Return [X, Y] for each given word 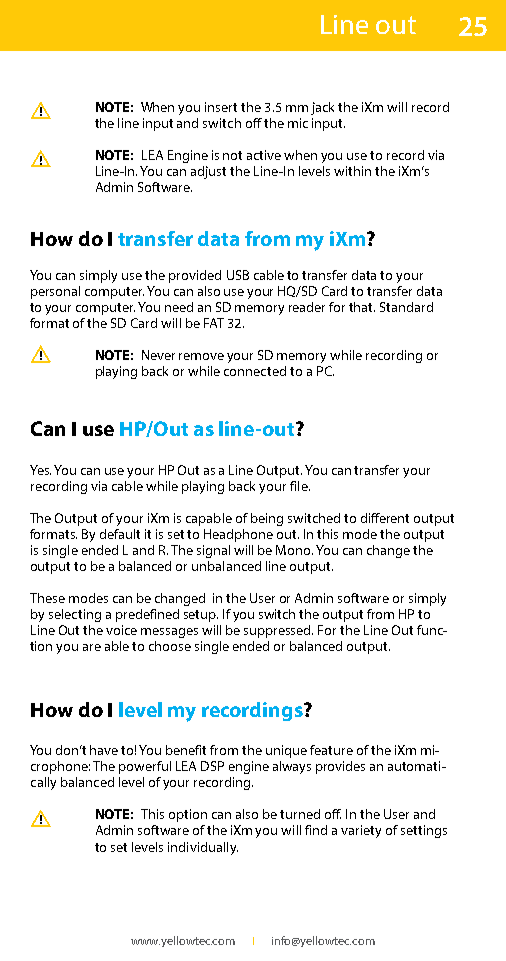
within [352, 171]
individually [203, 848]
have [104, 750]
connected [255, 371]
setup [201, 616]
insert [221, 107]
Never [158, 355]
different [385, 518]
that [362, 307]
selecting [75, 615]
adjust [208, 172]
